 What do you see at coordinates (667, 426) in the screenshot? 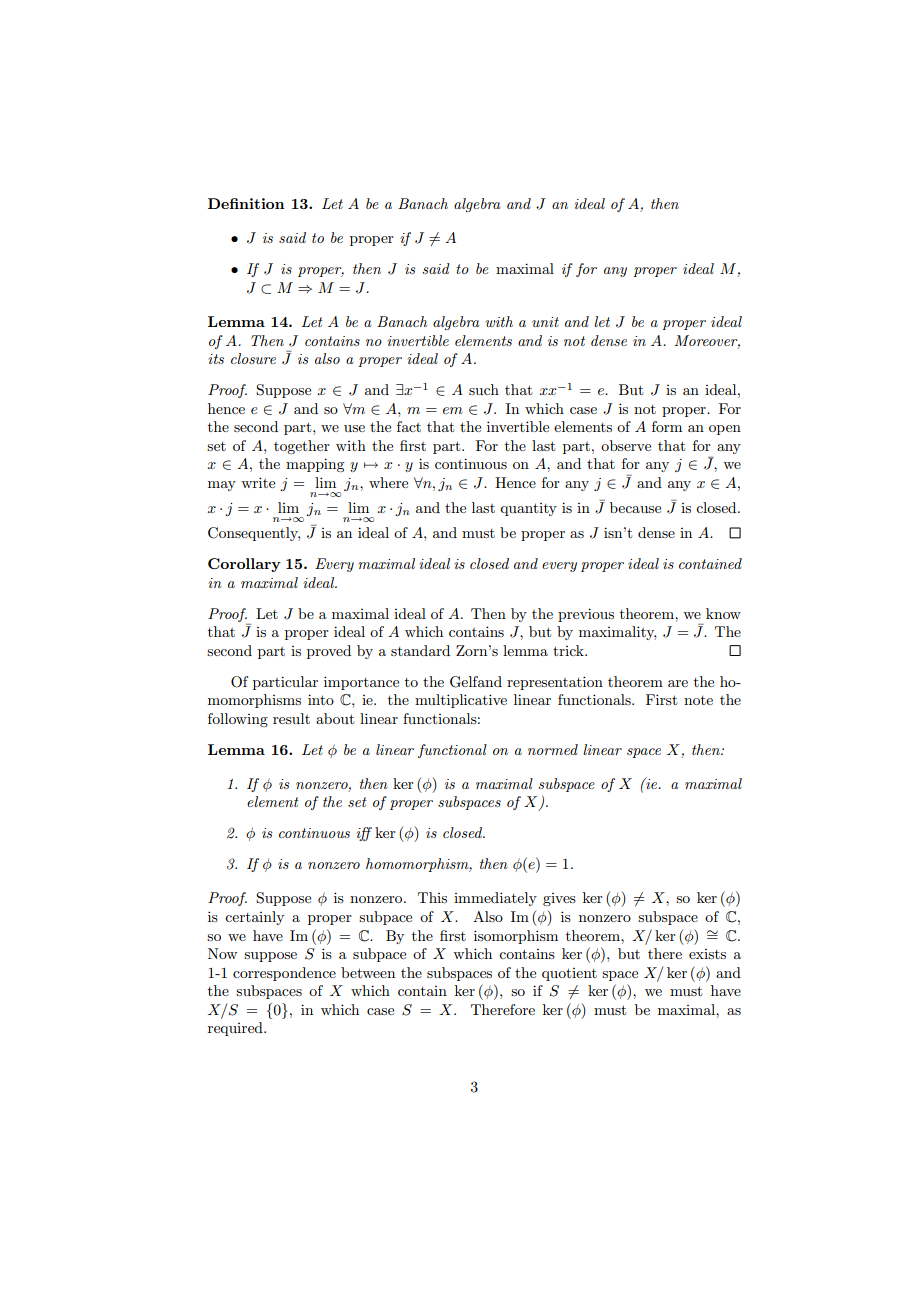
I see `form` at bounding box center [667, 426].
